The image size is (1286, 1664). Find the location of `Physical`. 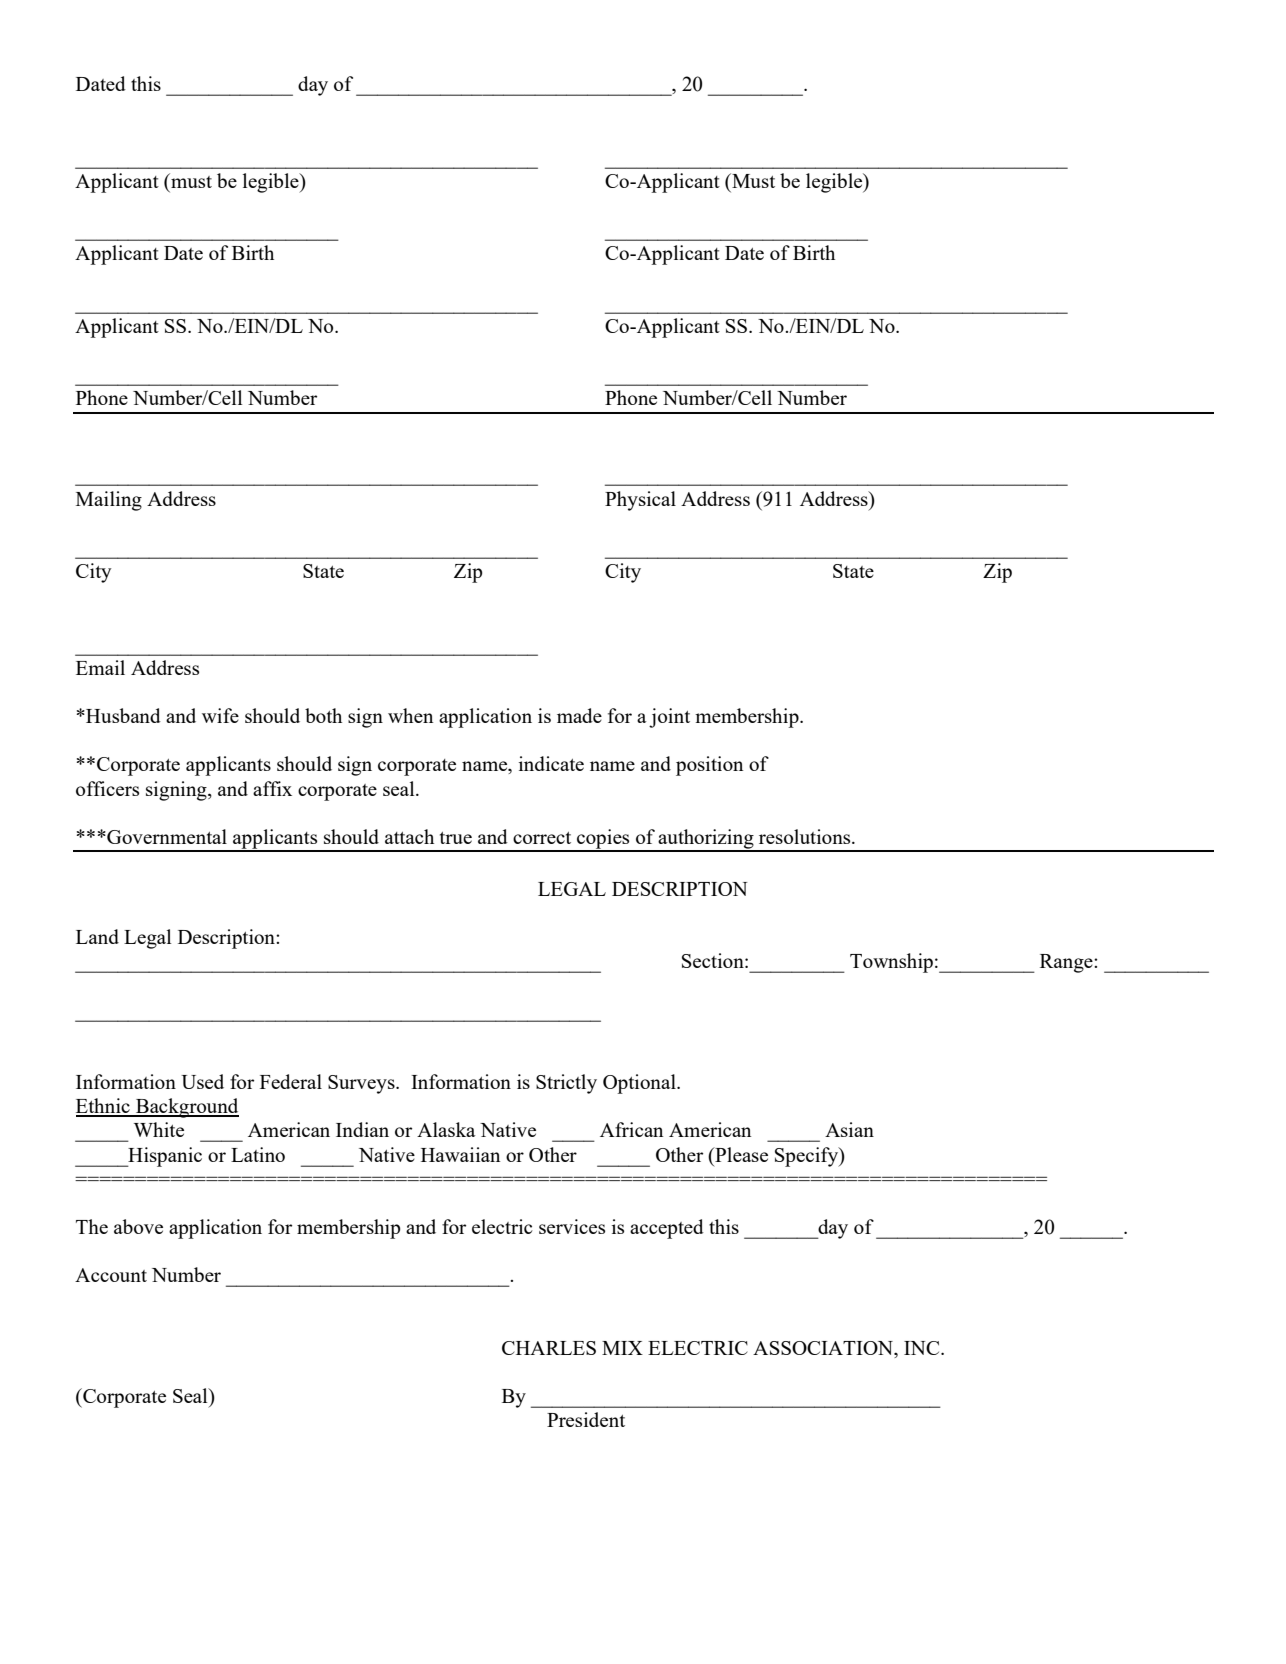

Physical is located at coordinates (640, 501).
